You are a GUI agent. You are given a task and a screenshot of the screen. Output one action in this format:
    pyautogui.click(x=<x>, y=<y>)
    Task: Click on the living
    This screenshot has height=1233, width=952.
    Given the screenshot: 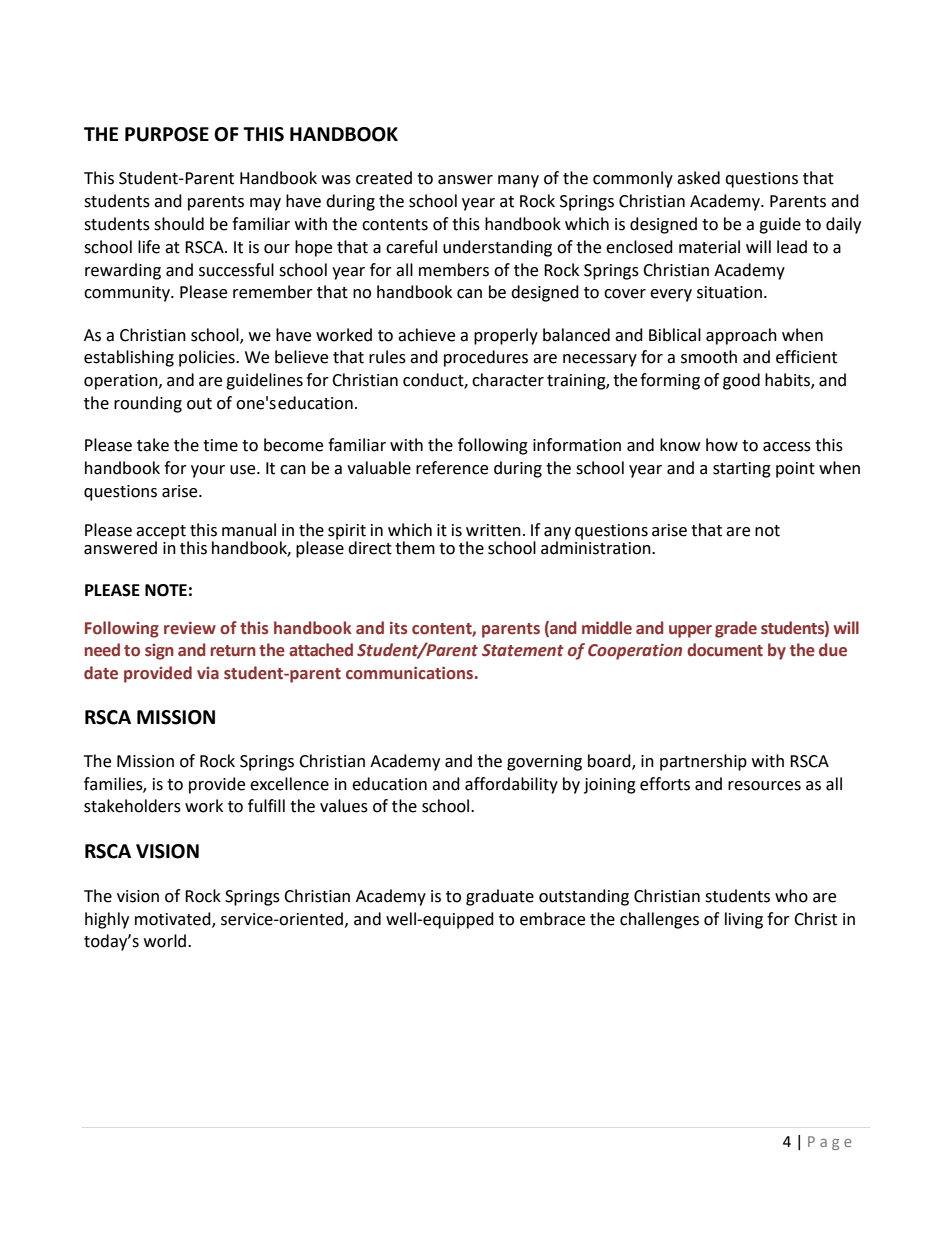 What is the action you would take?
    pyautogui.click(x=744, y=920)
